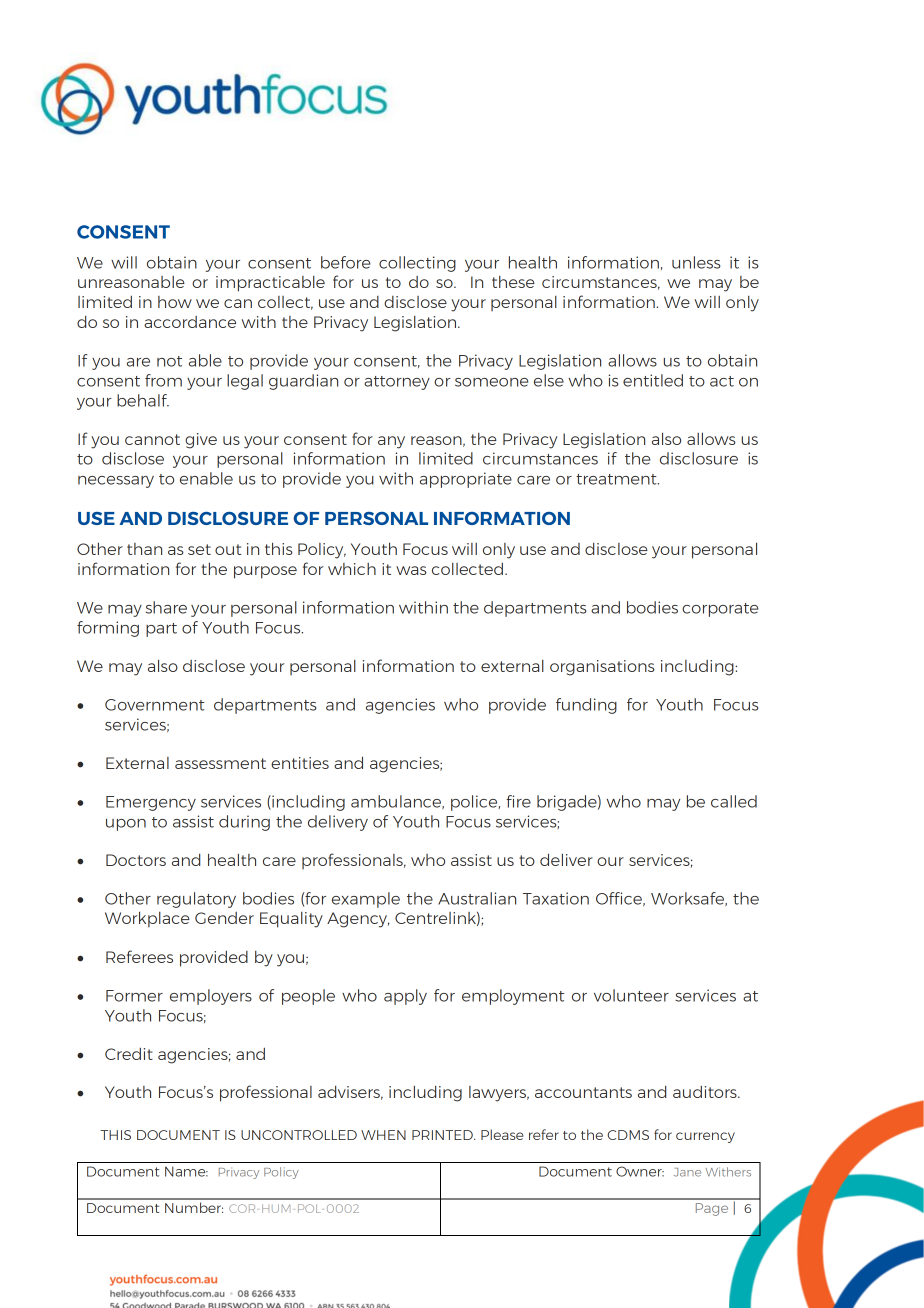  I want to click on organisations, so click(602, 668).
